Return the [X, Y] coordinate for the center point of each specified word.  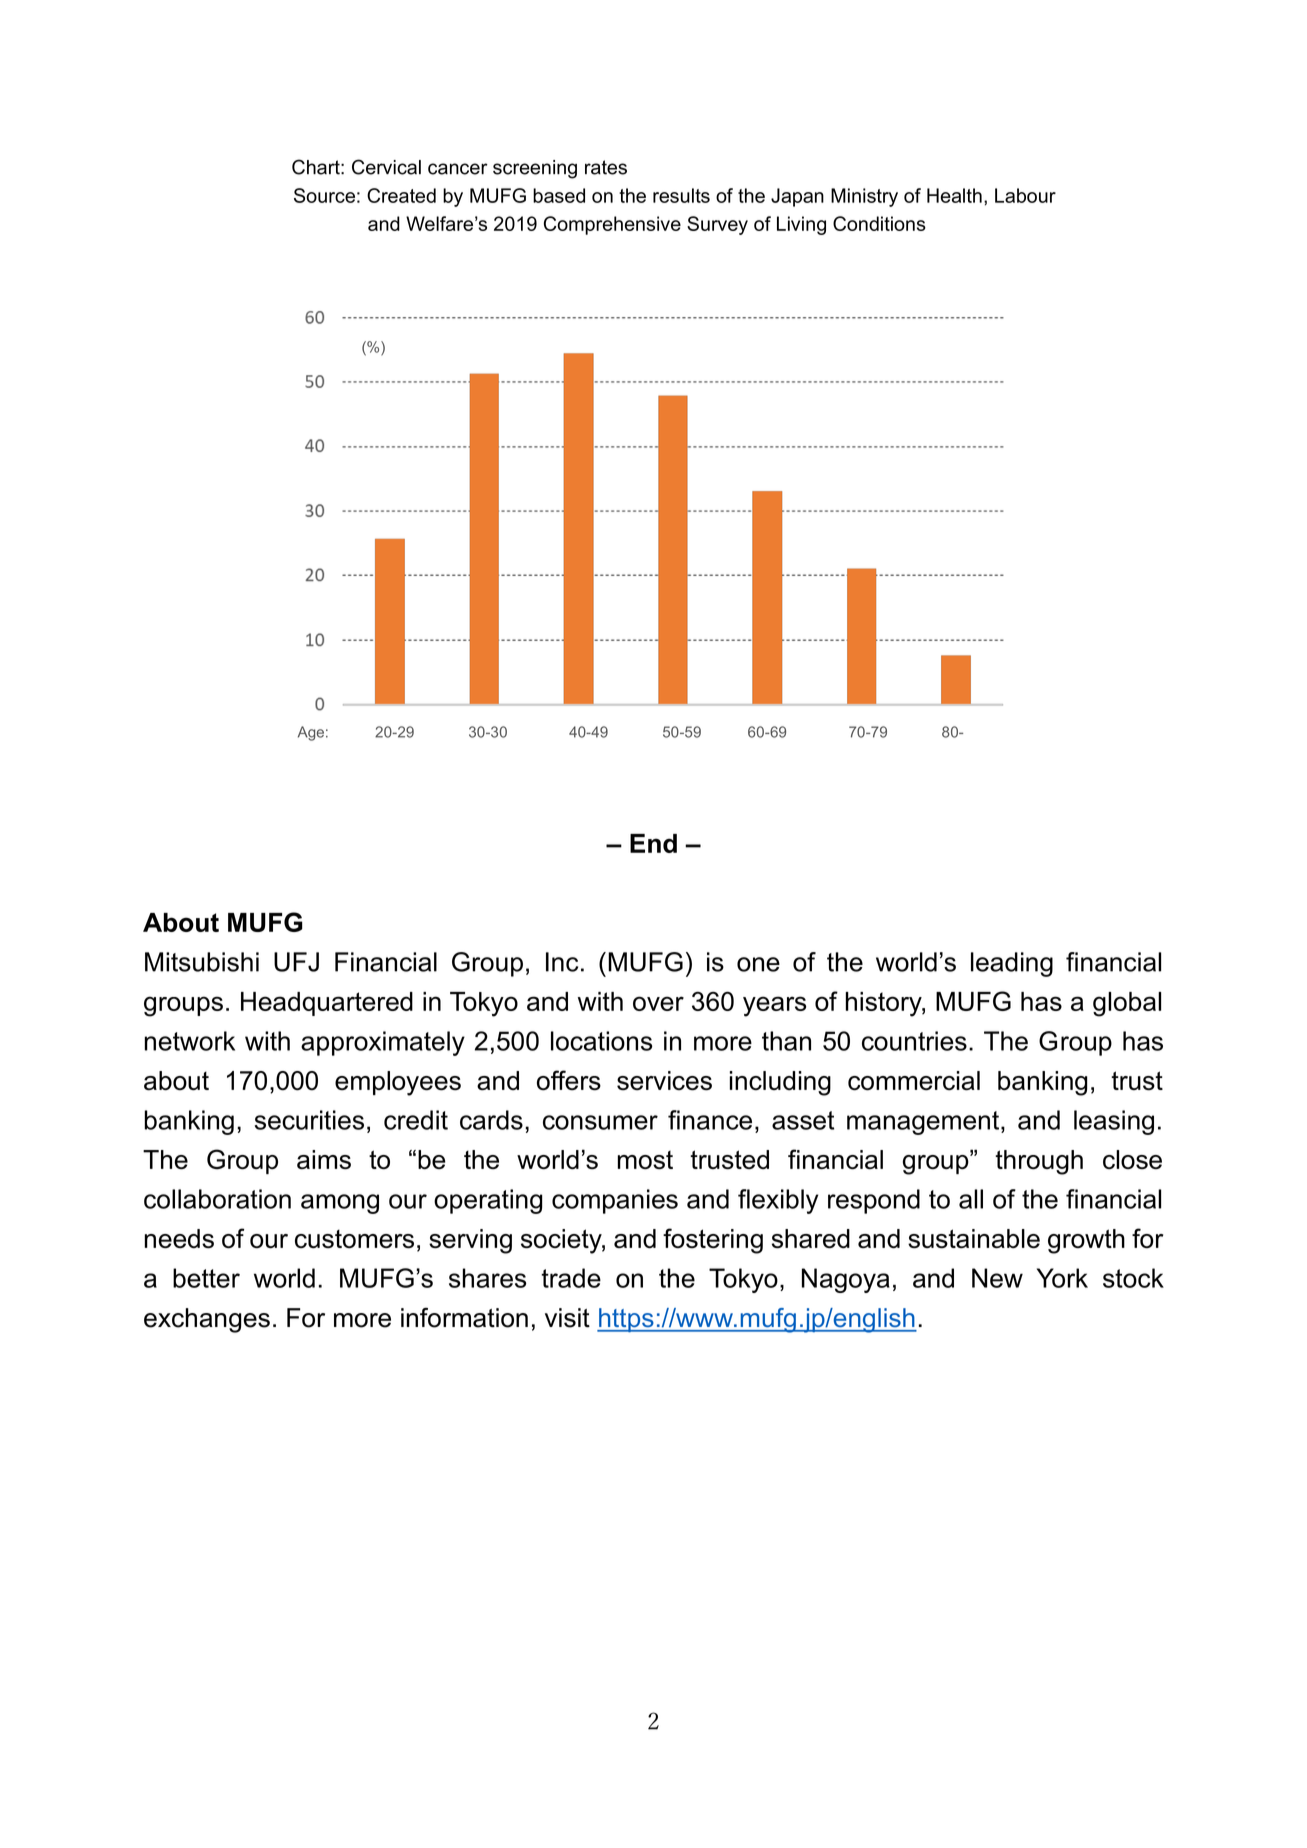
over [658, 1003]
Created [401, 195]
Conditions [879, 223]
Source [324, 195]
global [1127, 1004]
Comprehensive [612, 225]
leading [1012, 964]
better [206, 1278]
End [653, 843]
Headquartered [327, 1004]
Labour [1025, 195]
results [681, 195]
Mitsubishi [202, 962]
